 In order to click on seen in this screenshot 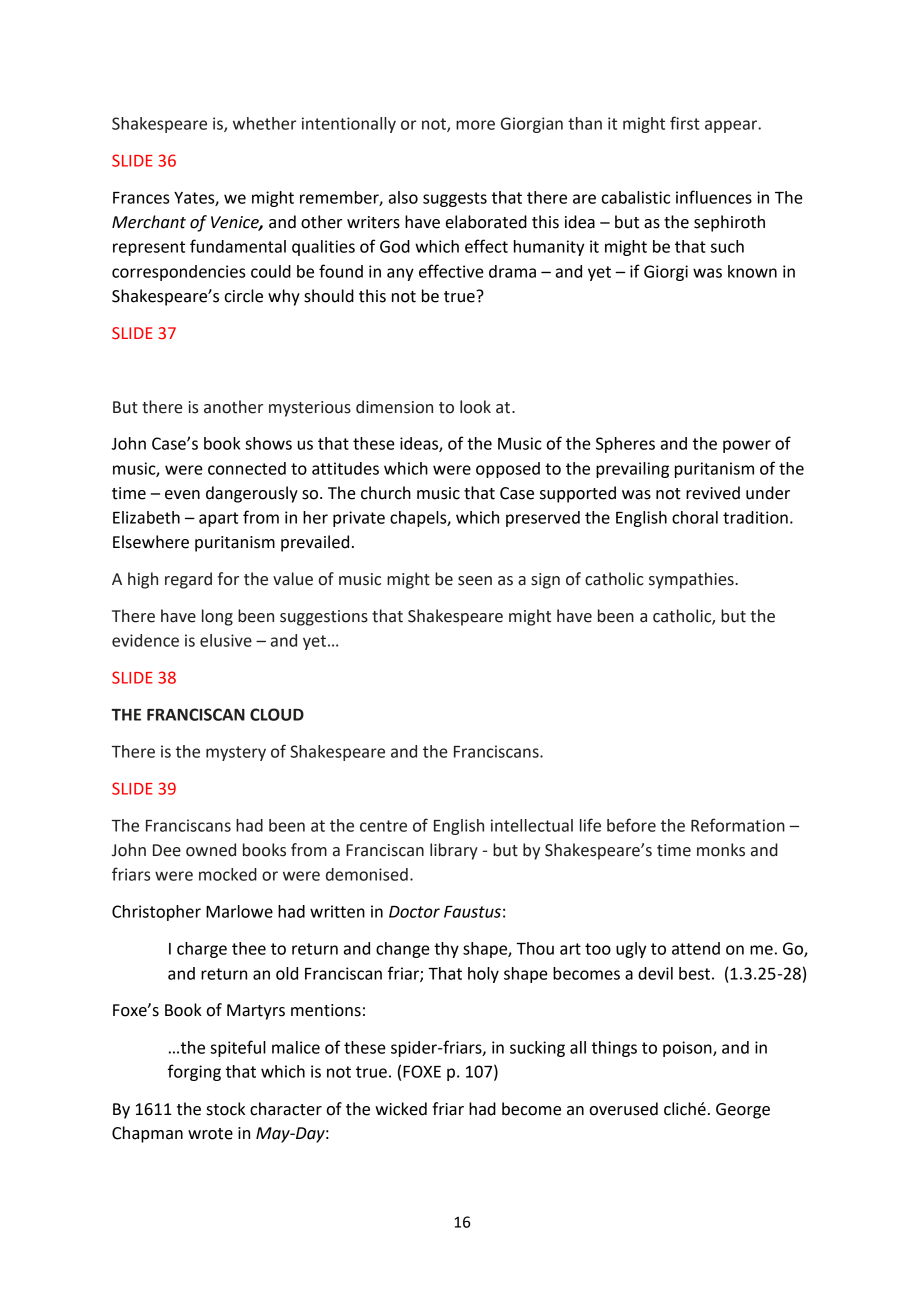, I will do `click(475, 581)`.
